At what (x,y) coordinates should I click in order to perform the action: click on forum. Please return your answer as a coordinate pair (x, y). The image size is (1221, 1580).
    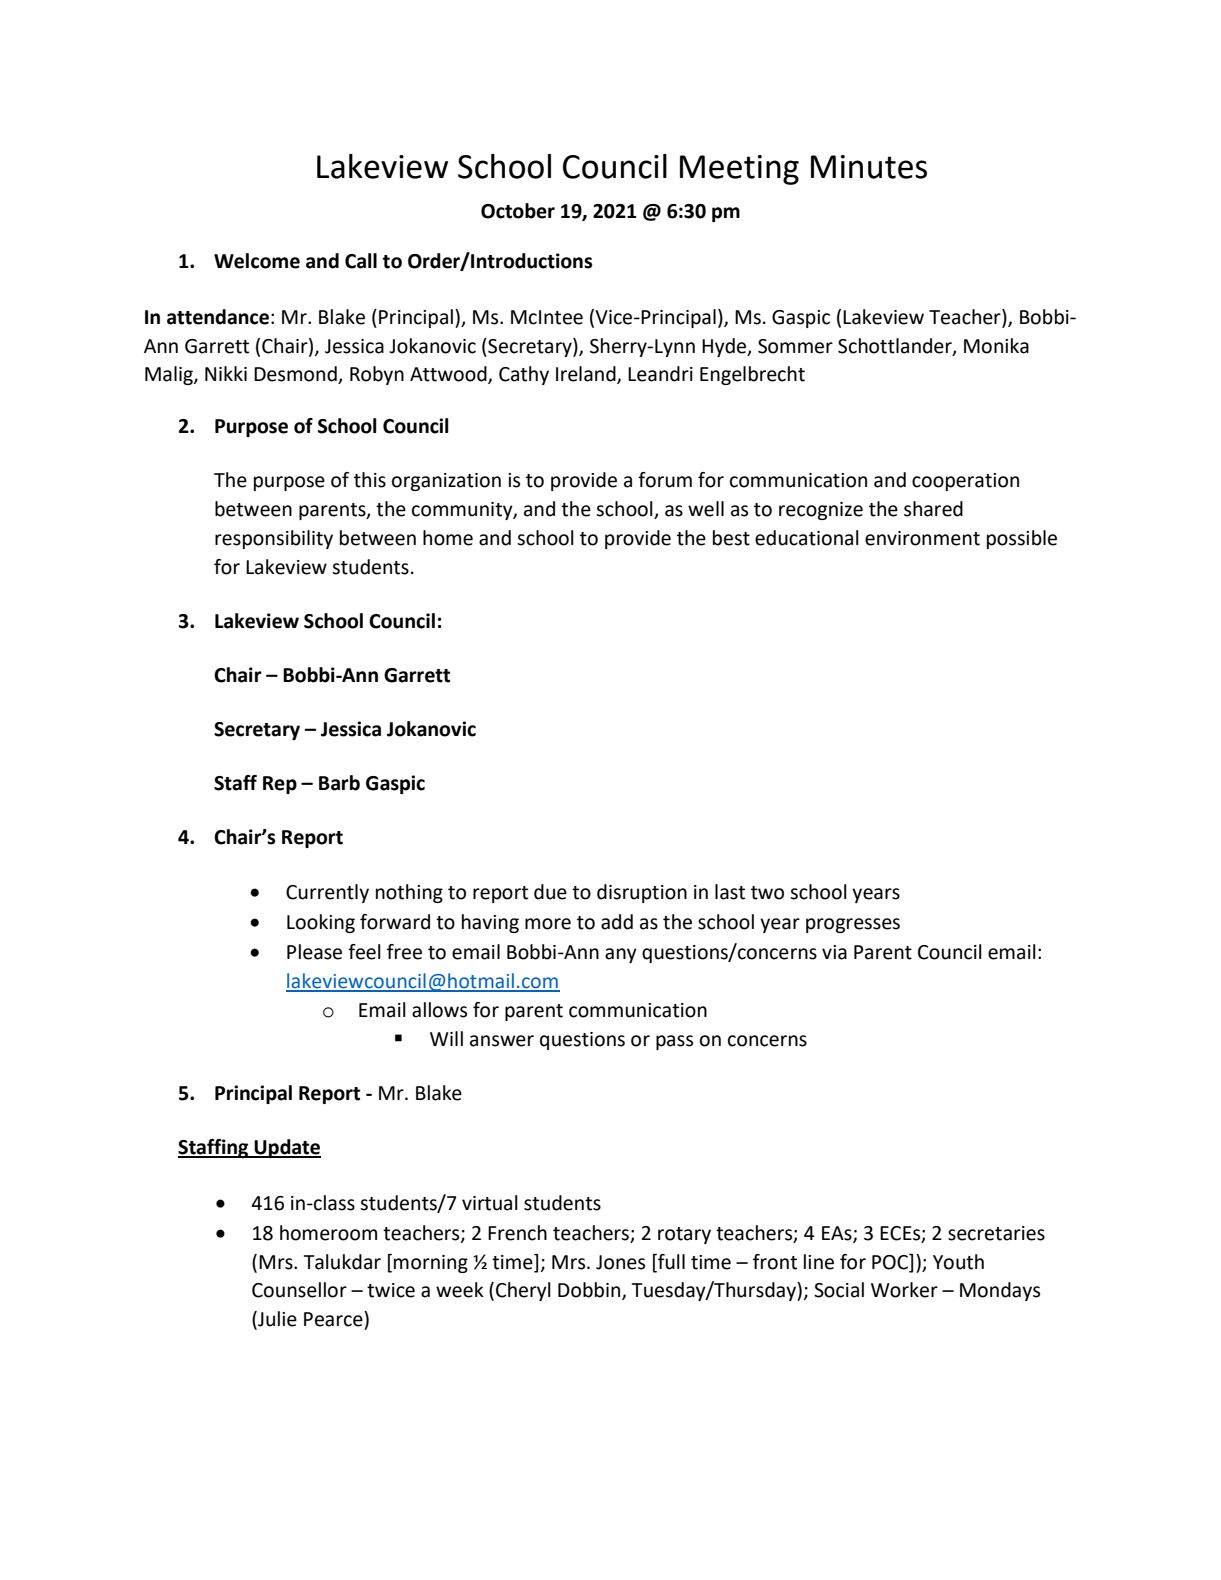
    Looking at the image, I should click on (665, 480).
